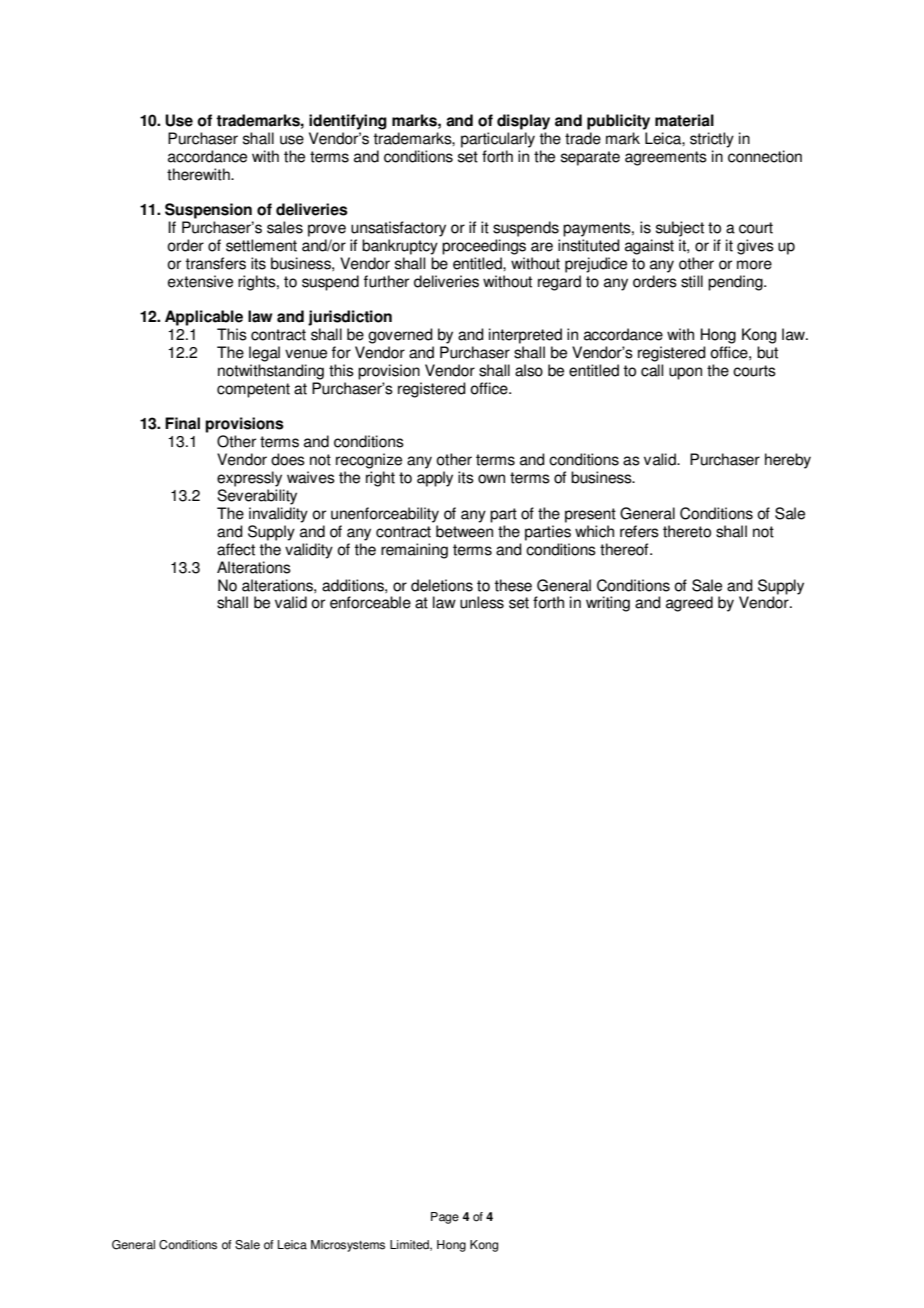 The width and height of the image is (924, 1308). Describe the element at coordinates (482, 602) in the image. I see `unless` at that location.
